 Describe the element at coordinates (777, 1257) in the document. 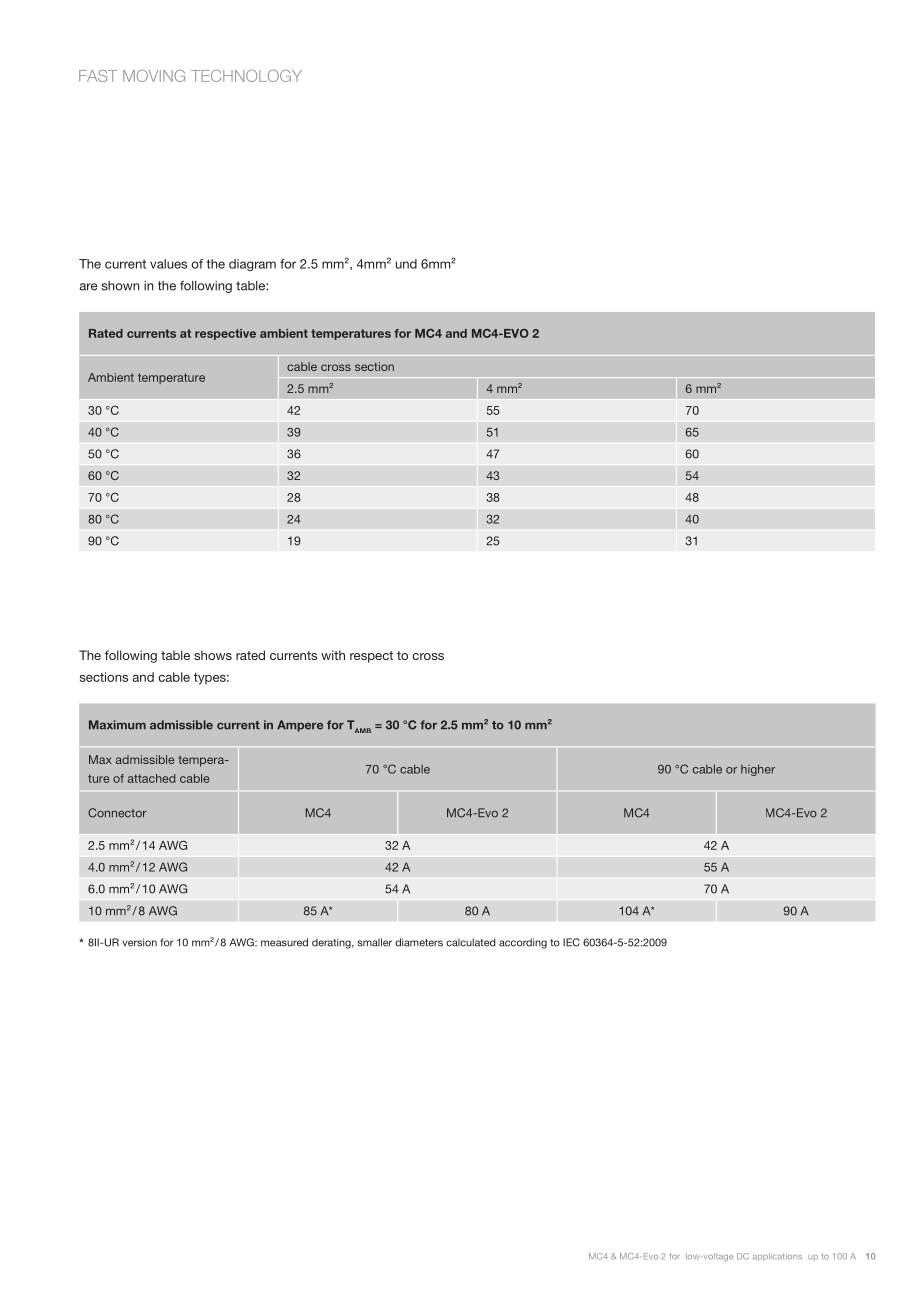

I see `applications` at that location.
